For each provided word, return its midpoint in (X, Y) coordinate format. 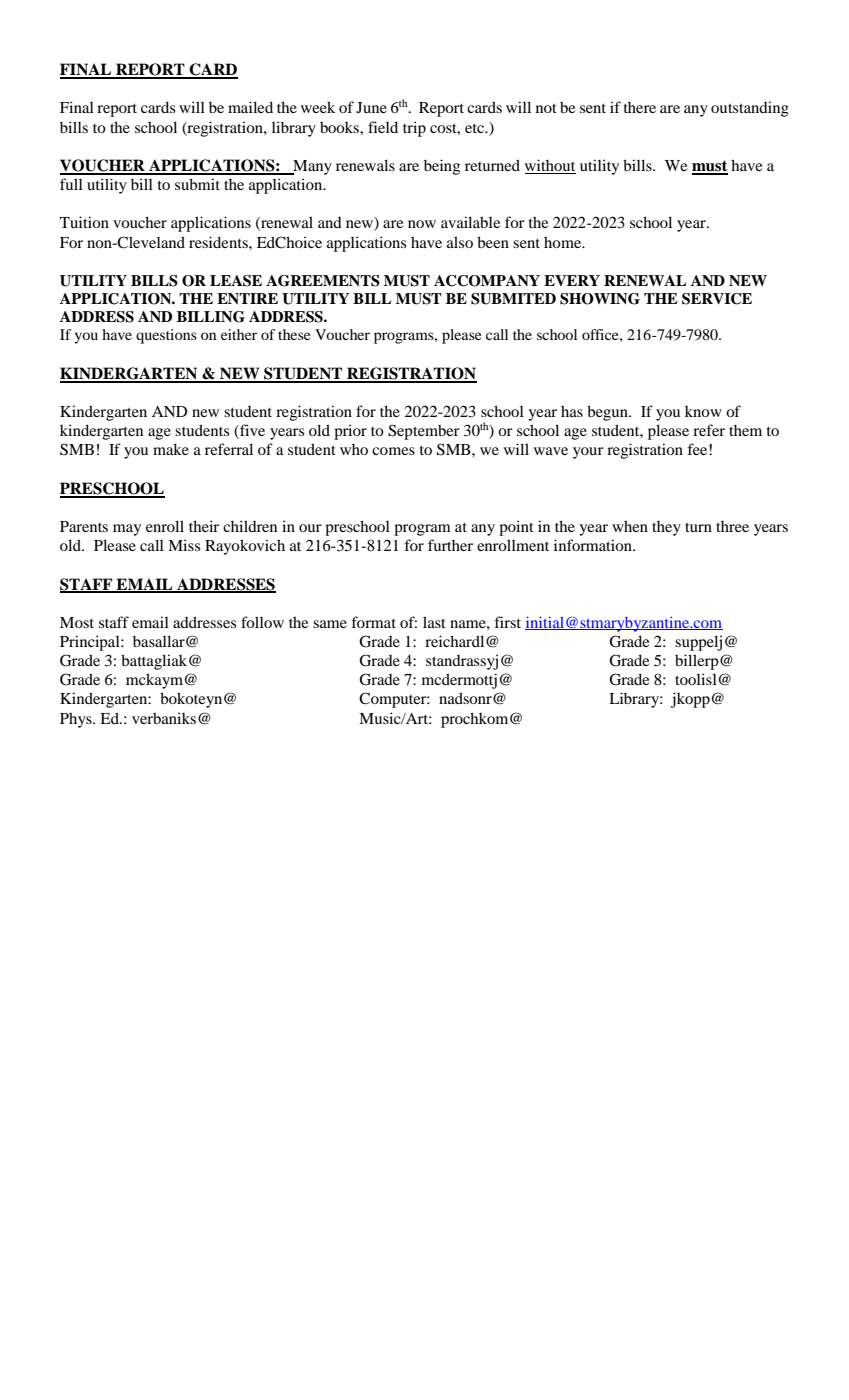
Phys (77, 720)
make (171, 449)
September (424, 432)
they (666, 528)
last (434, 622)
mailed (250, 107)
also (460, 242)
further (450, 545)
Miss (184, 545)
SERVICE (717, 299)
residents (219, 242)
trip (414, 129)
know (703, 411)
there (640, 107)
